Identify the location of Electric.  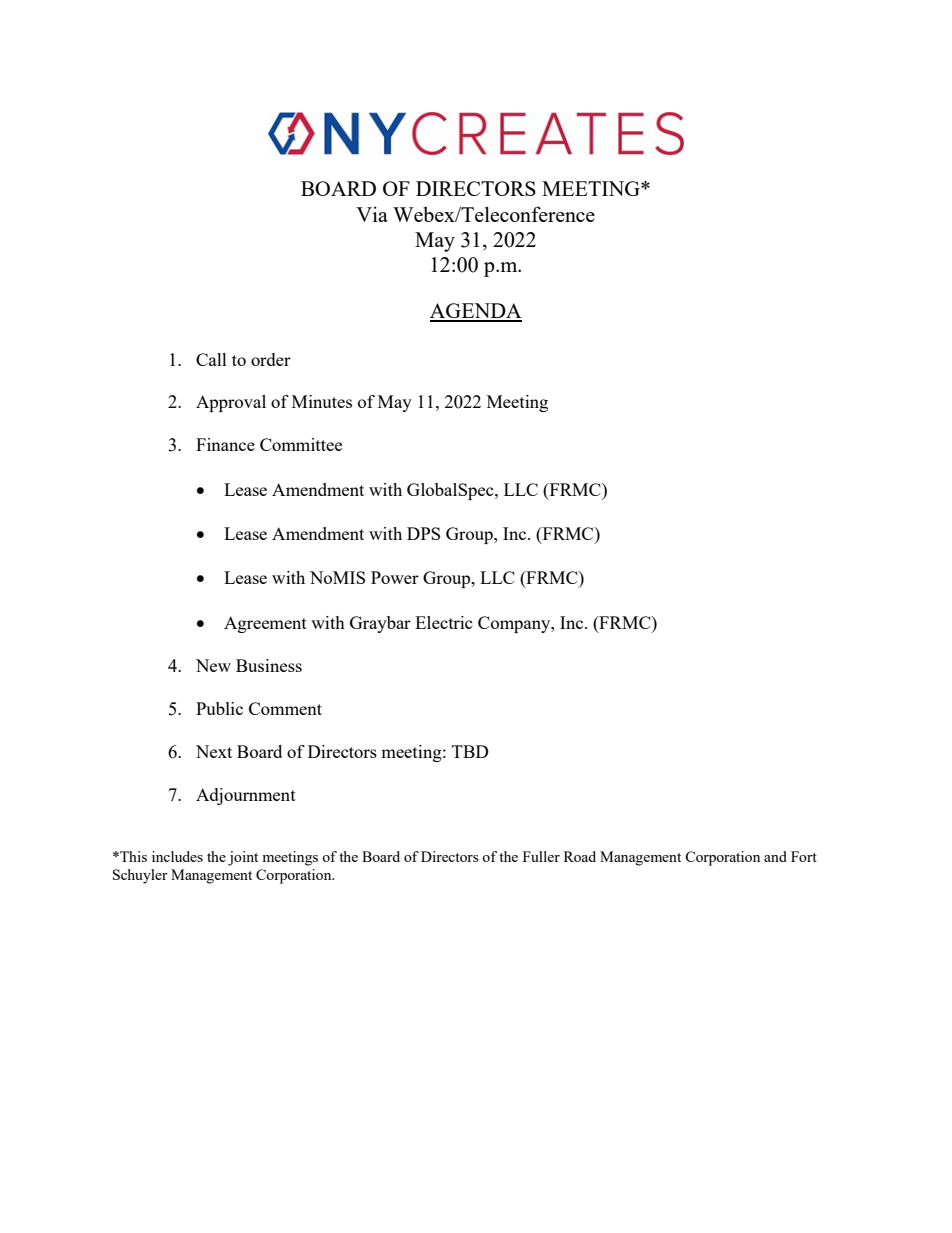
(444, 622).
